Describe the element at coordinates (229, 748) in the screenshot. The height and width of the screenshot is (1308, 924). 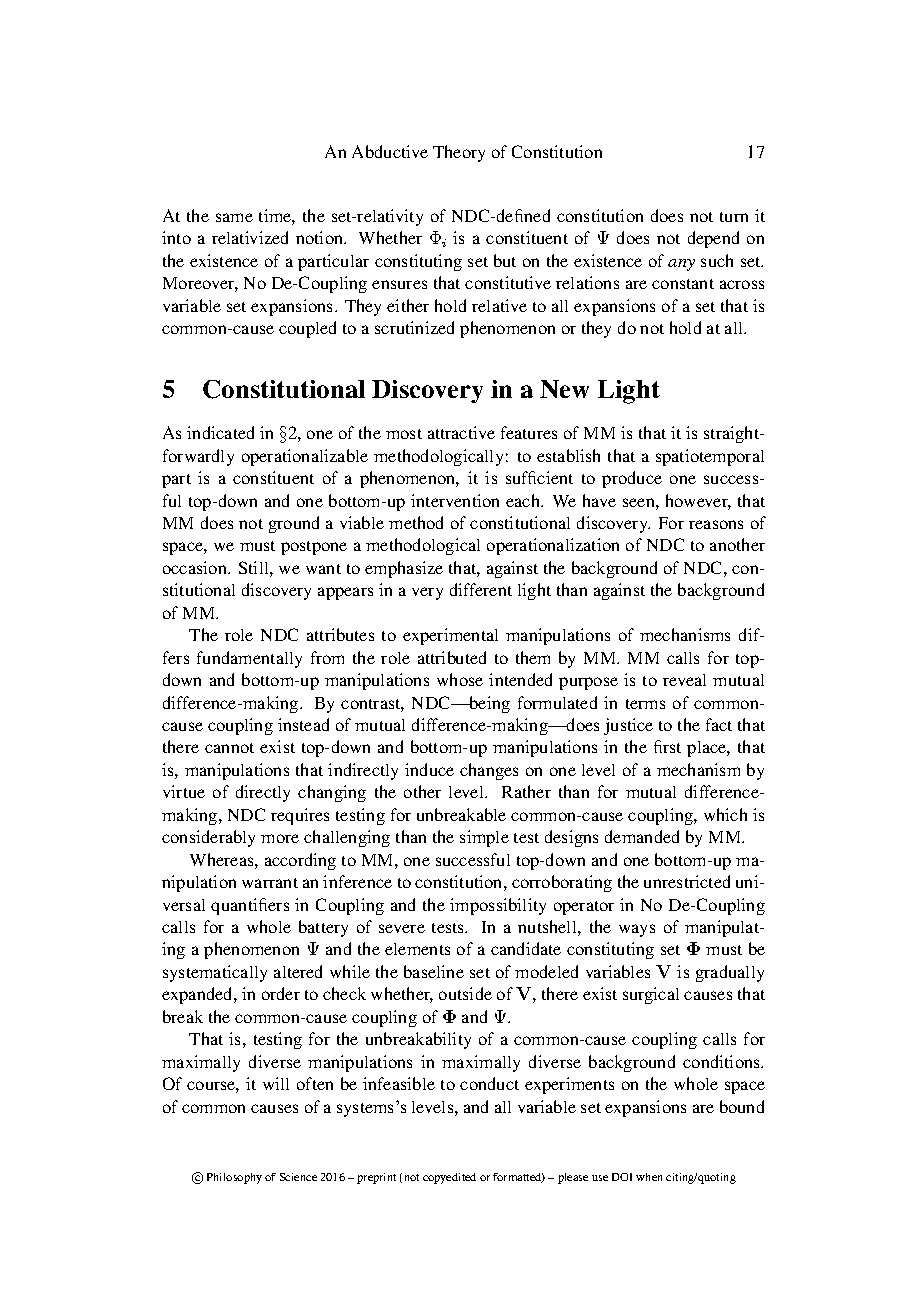
I see `cannot` at that location.
